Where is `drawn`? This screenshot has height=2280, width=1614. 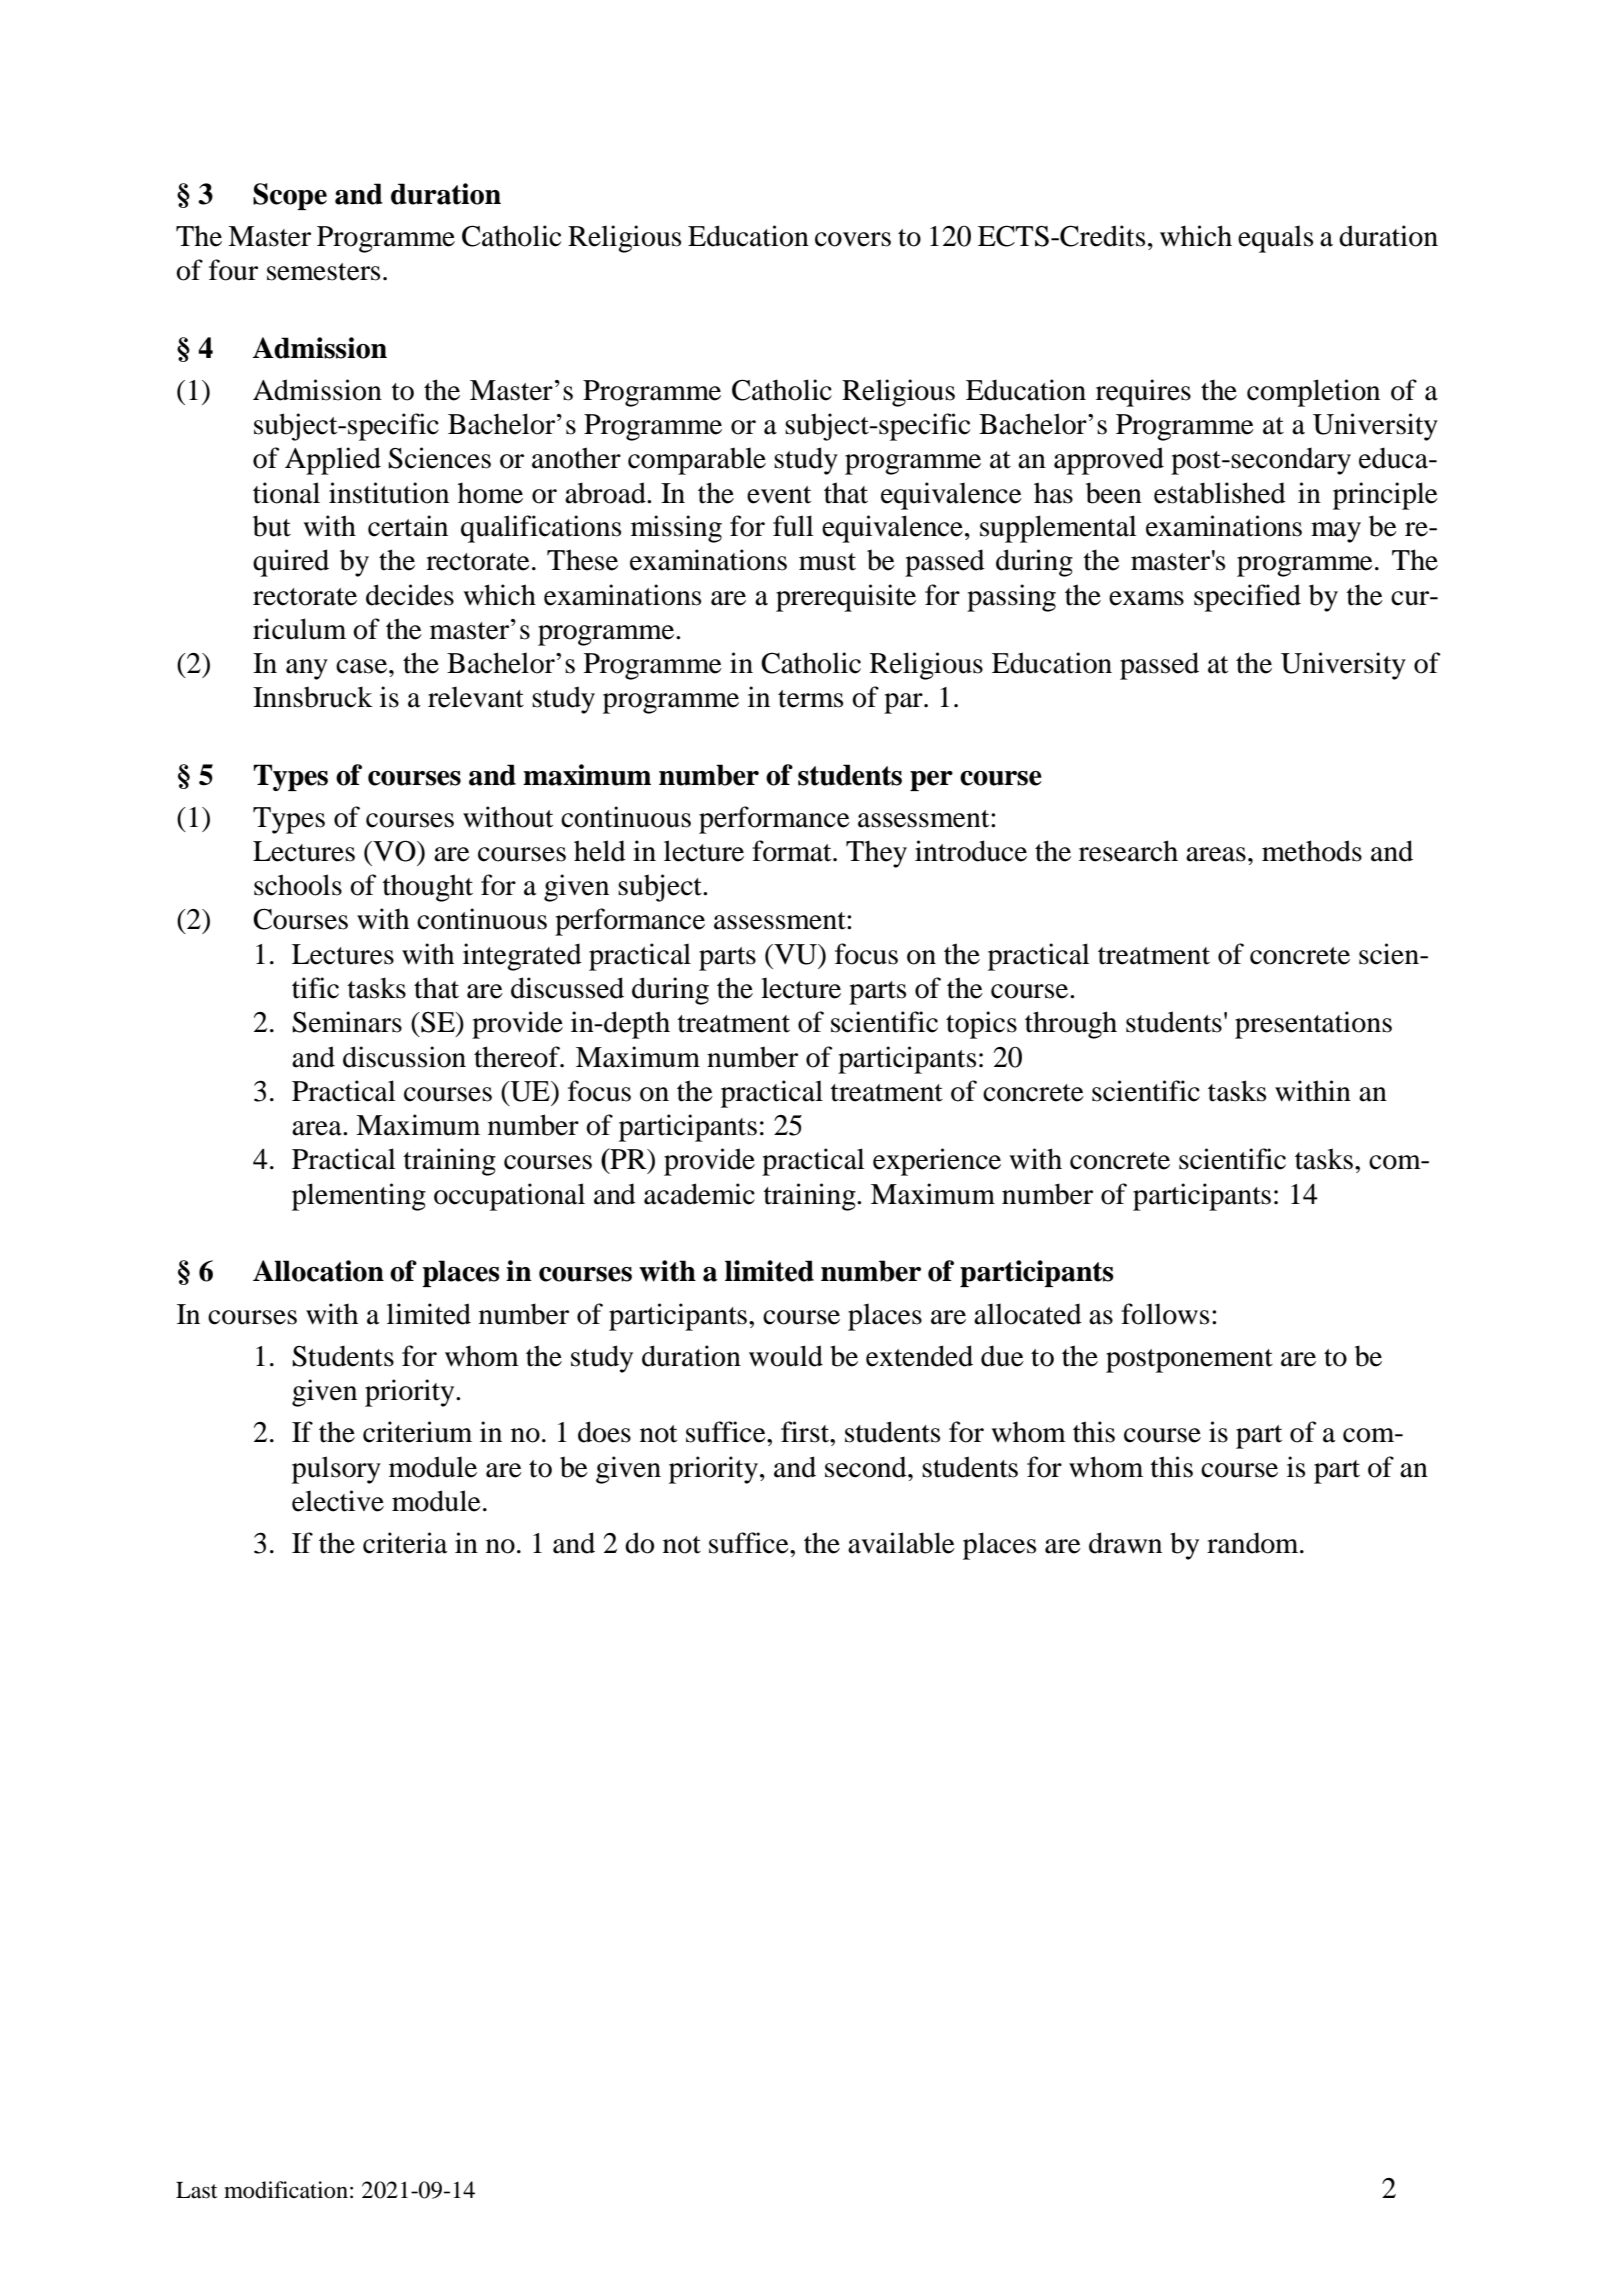
drawn is located at coordinates (1125, 1543).
